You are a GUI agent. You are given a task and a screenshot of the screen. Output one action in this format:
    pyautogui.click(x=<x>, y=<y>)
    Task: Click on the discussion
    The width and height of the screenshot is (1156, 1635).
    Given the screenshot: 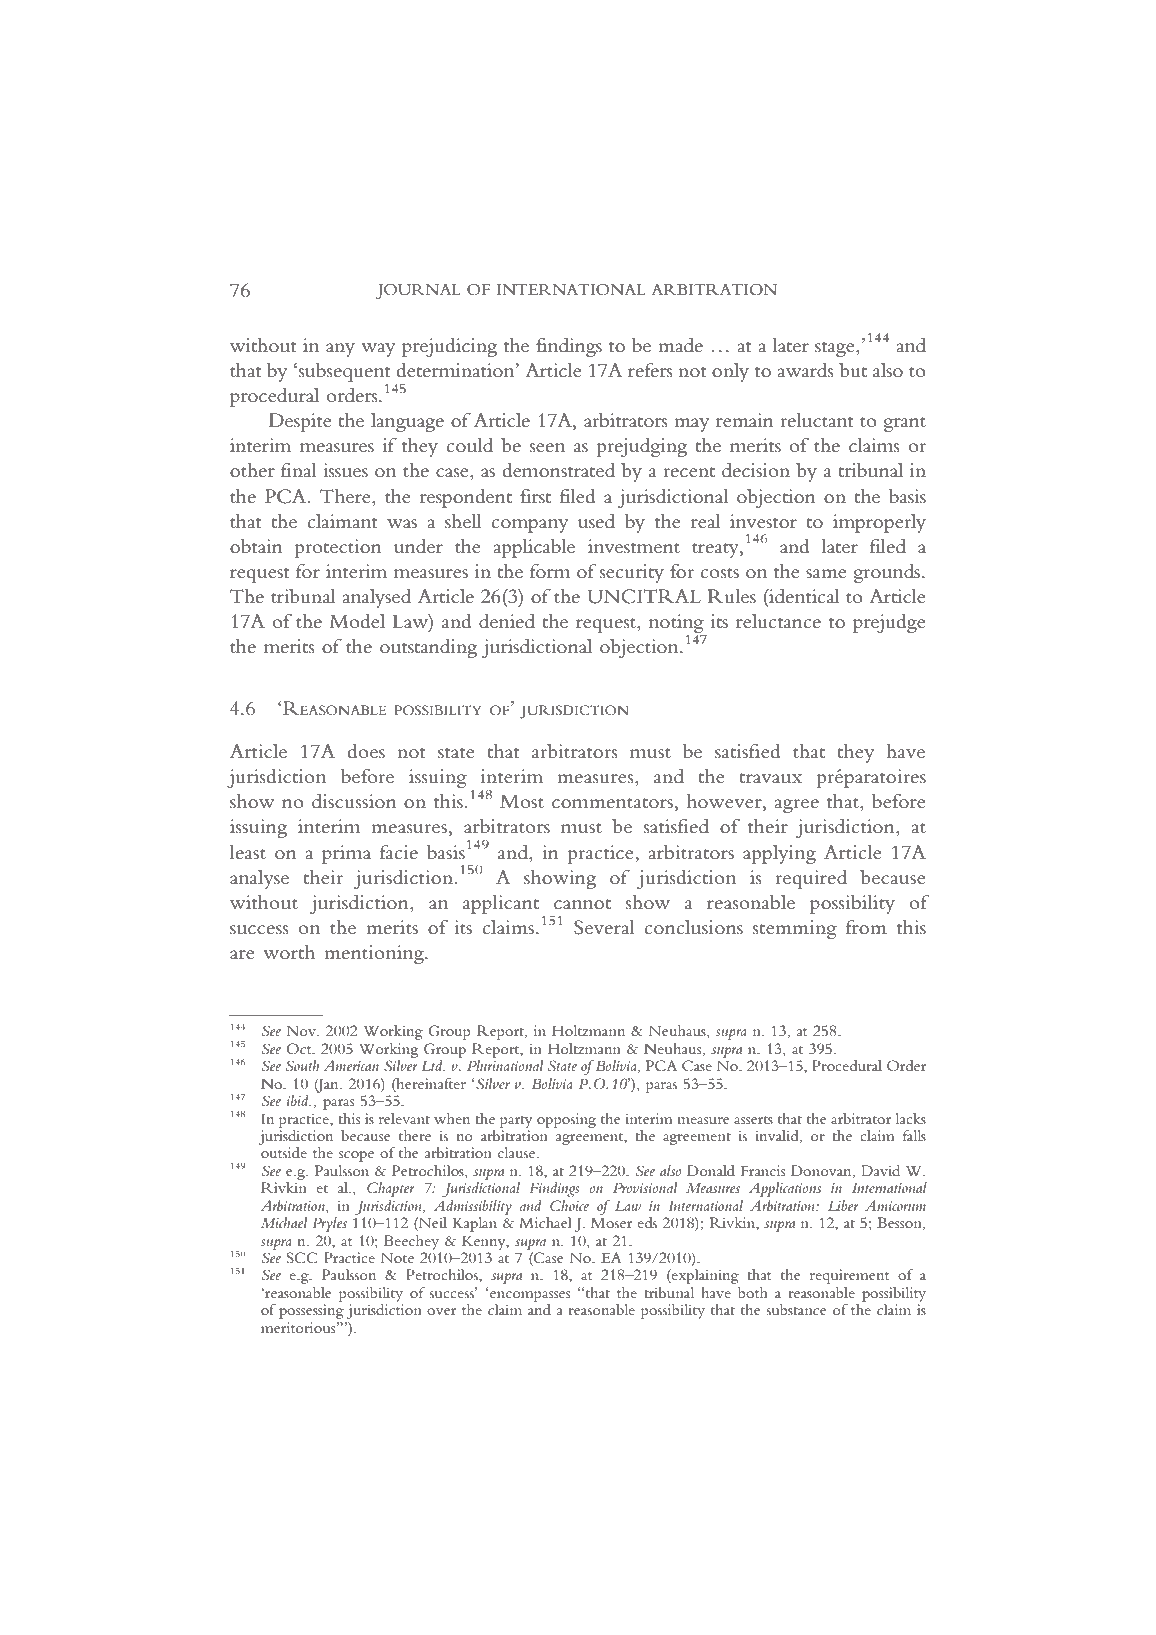 What is the action you would take?
    pyautogui.click(x=354, y=801)
